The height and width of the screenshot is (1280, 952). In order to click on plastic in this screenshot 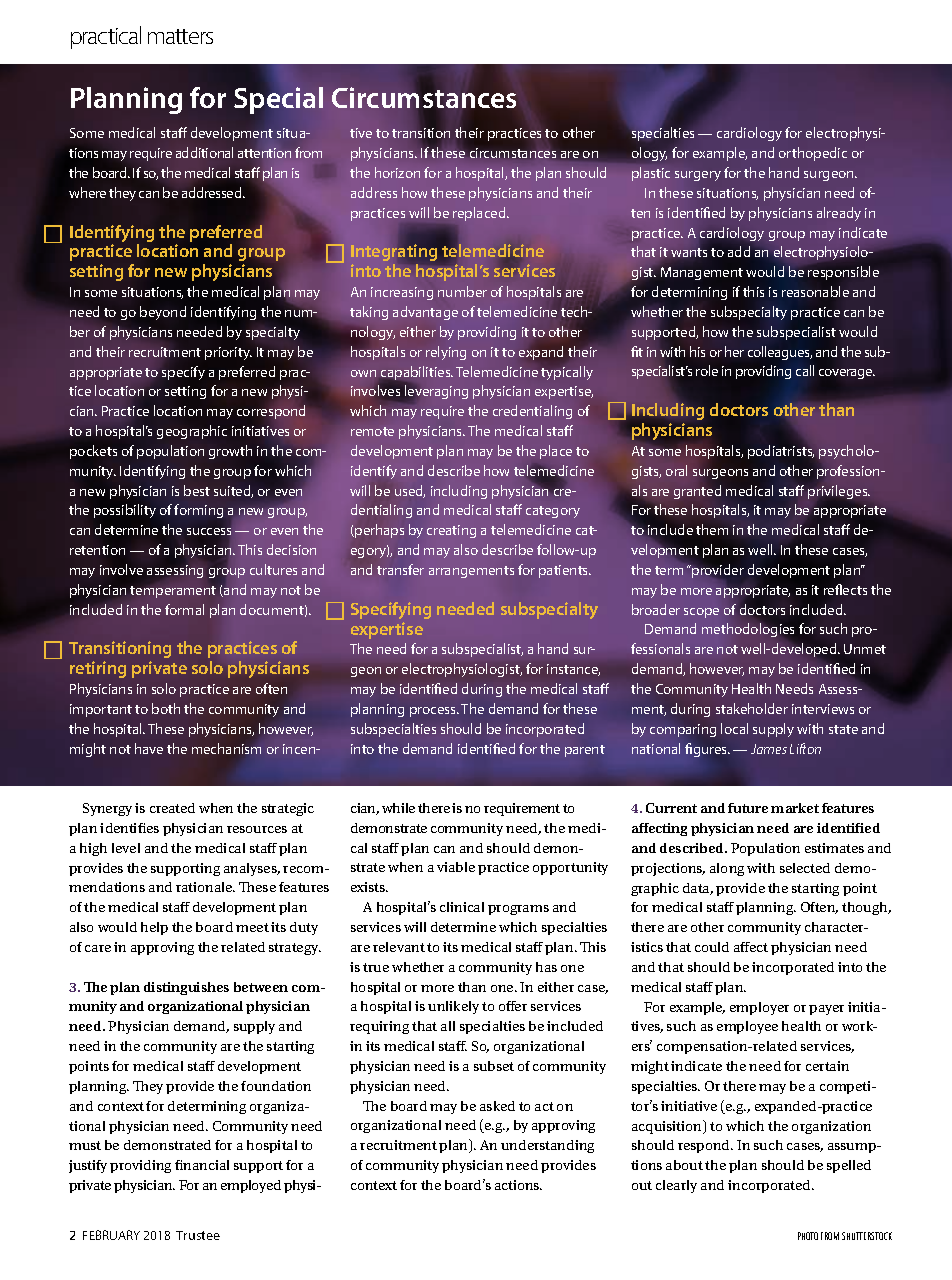, I will do `click(651, 174)`.
